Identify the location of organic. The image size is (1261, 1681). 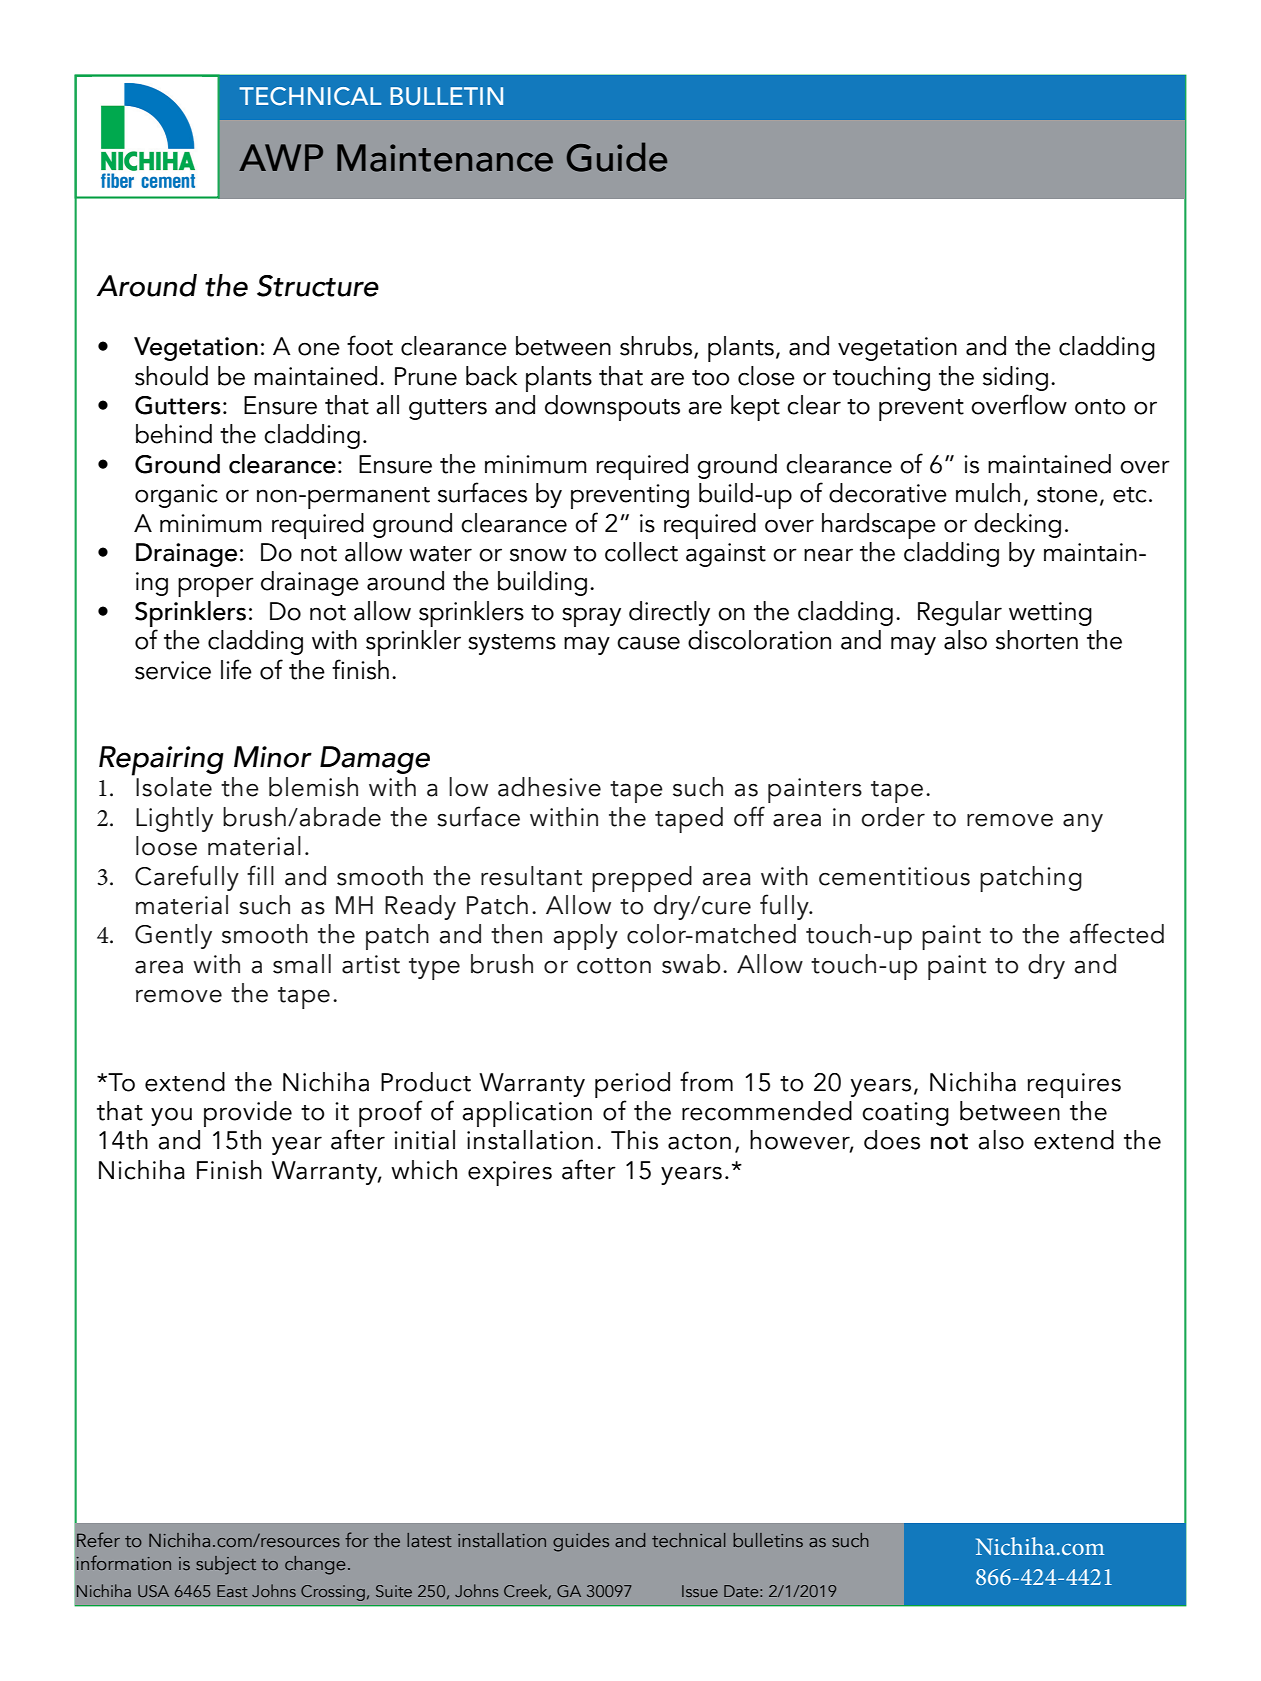
(176, 496).
